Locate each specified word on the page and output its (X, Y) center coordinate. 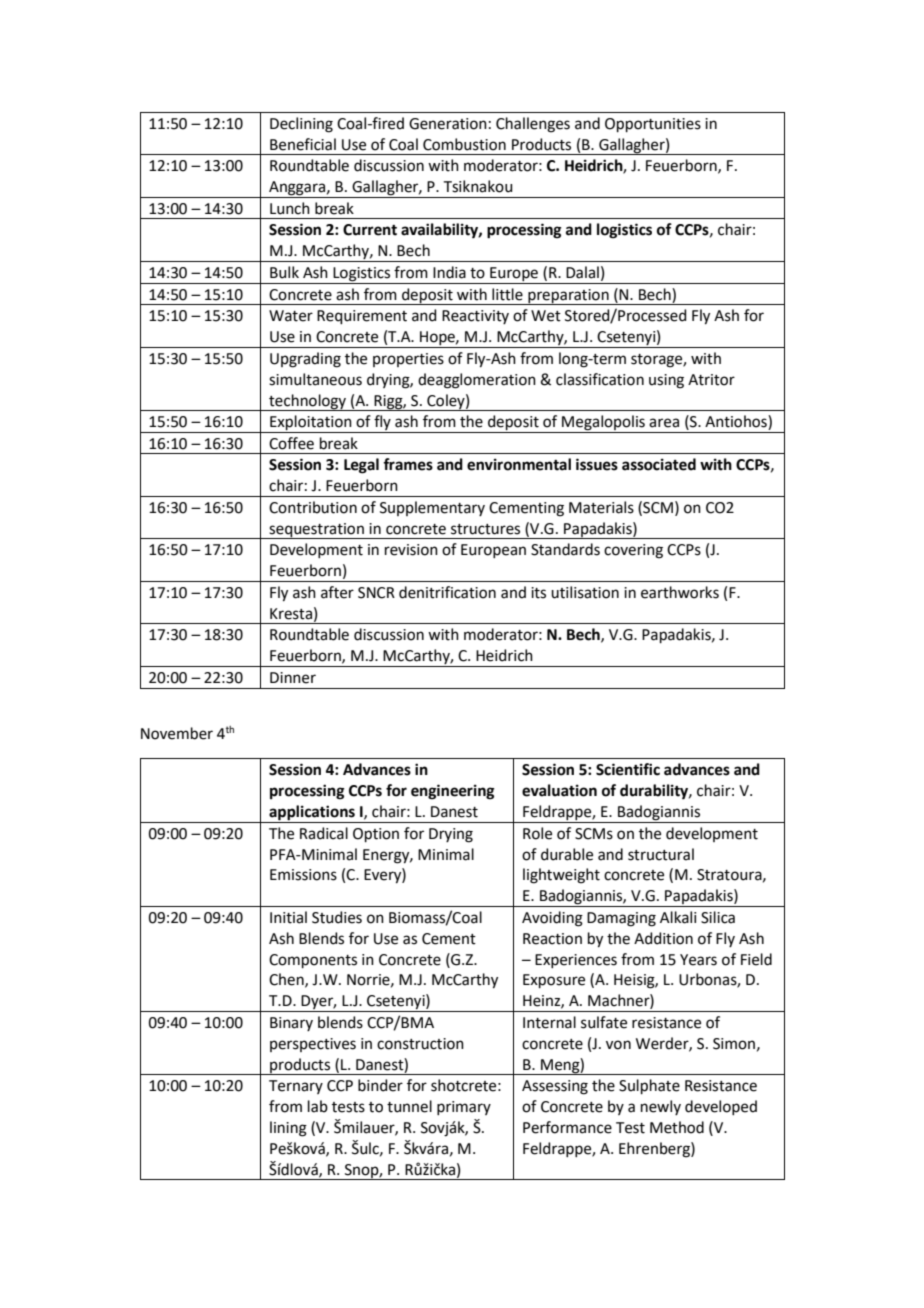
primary (464, 1108)
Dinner (293, 678)
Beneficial (303, 144)
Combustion (464, 144)
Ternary (296, 1087)
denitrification (447, 592)
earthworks (680, 592)
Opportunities (653, 125)
